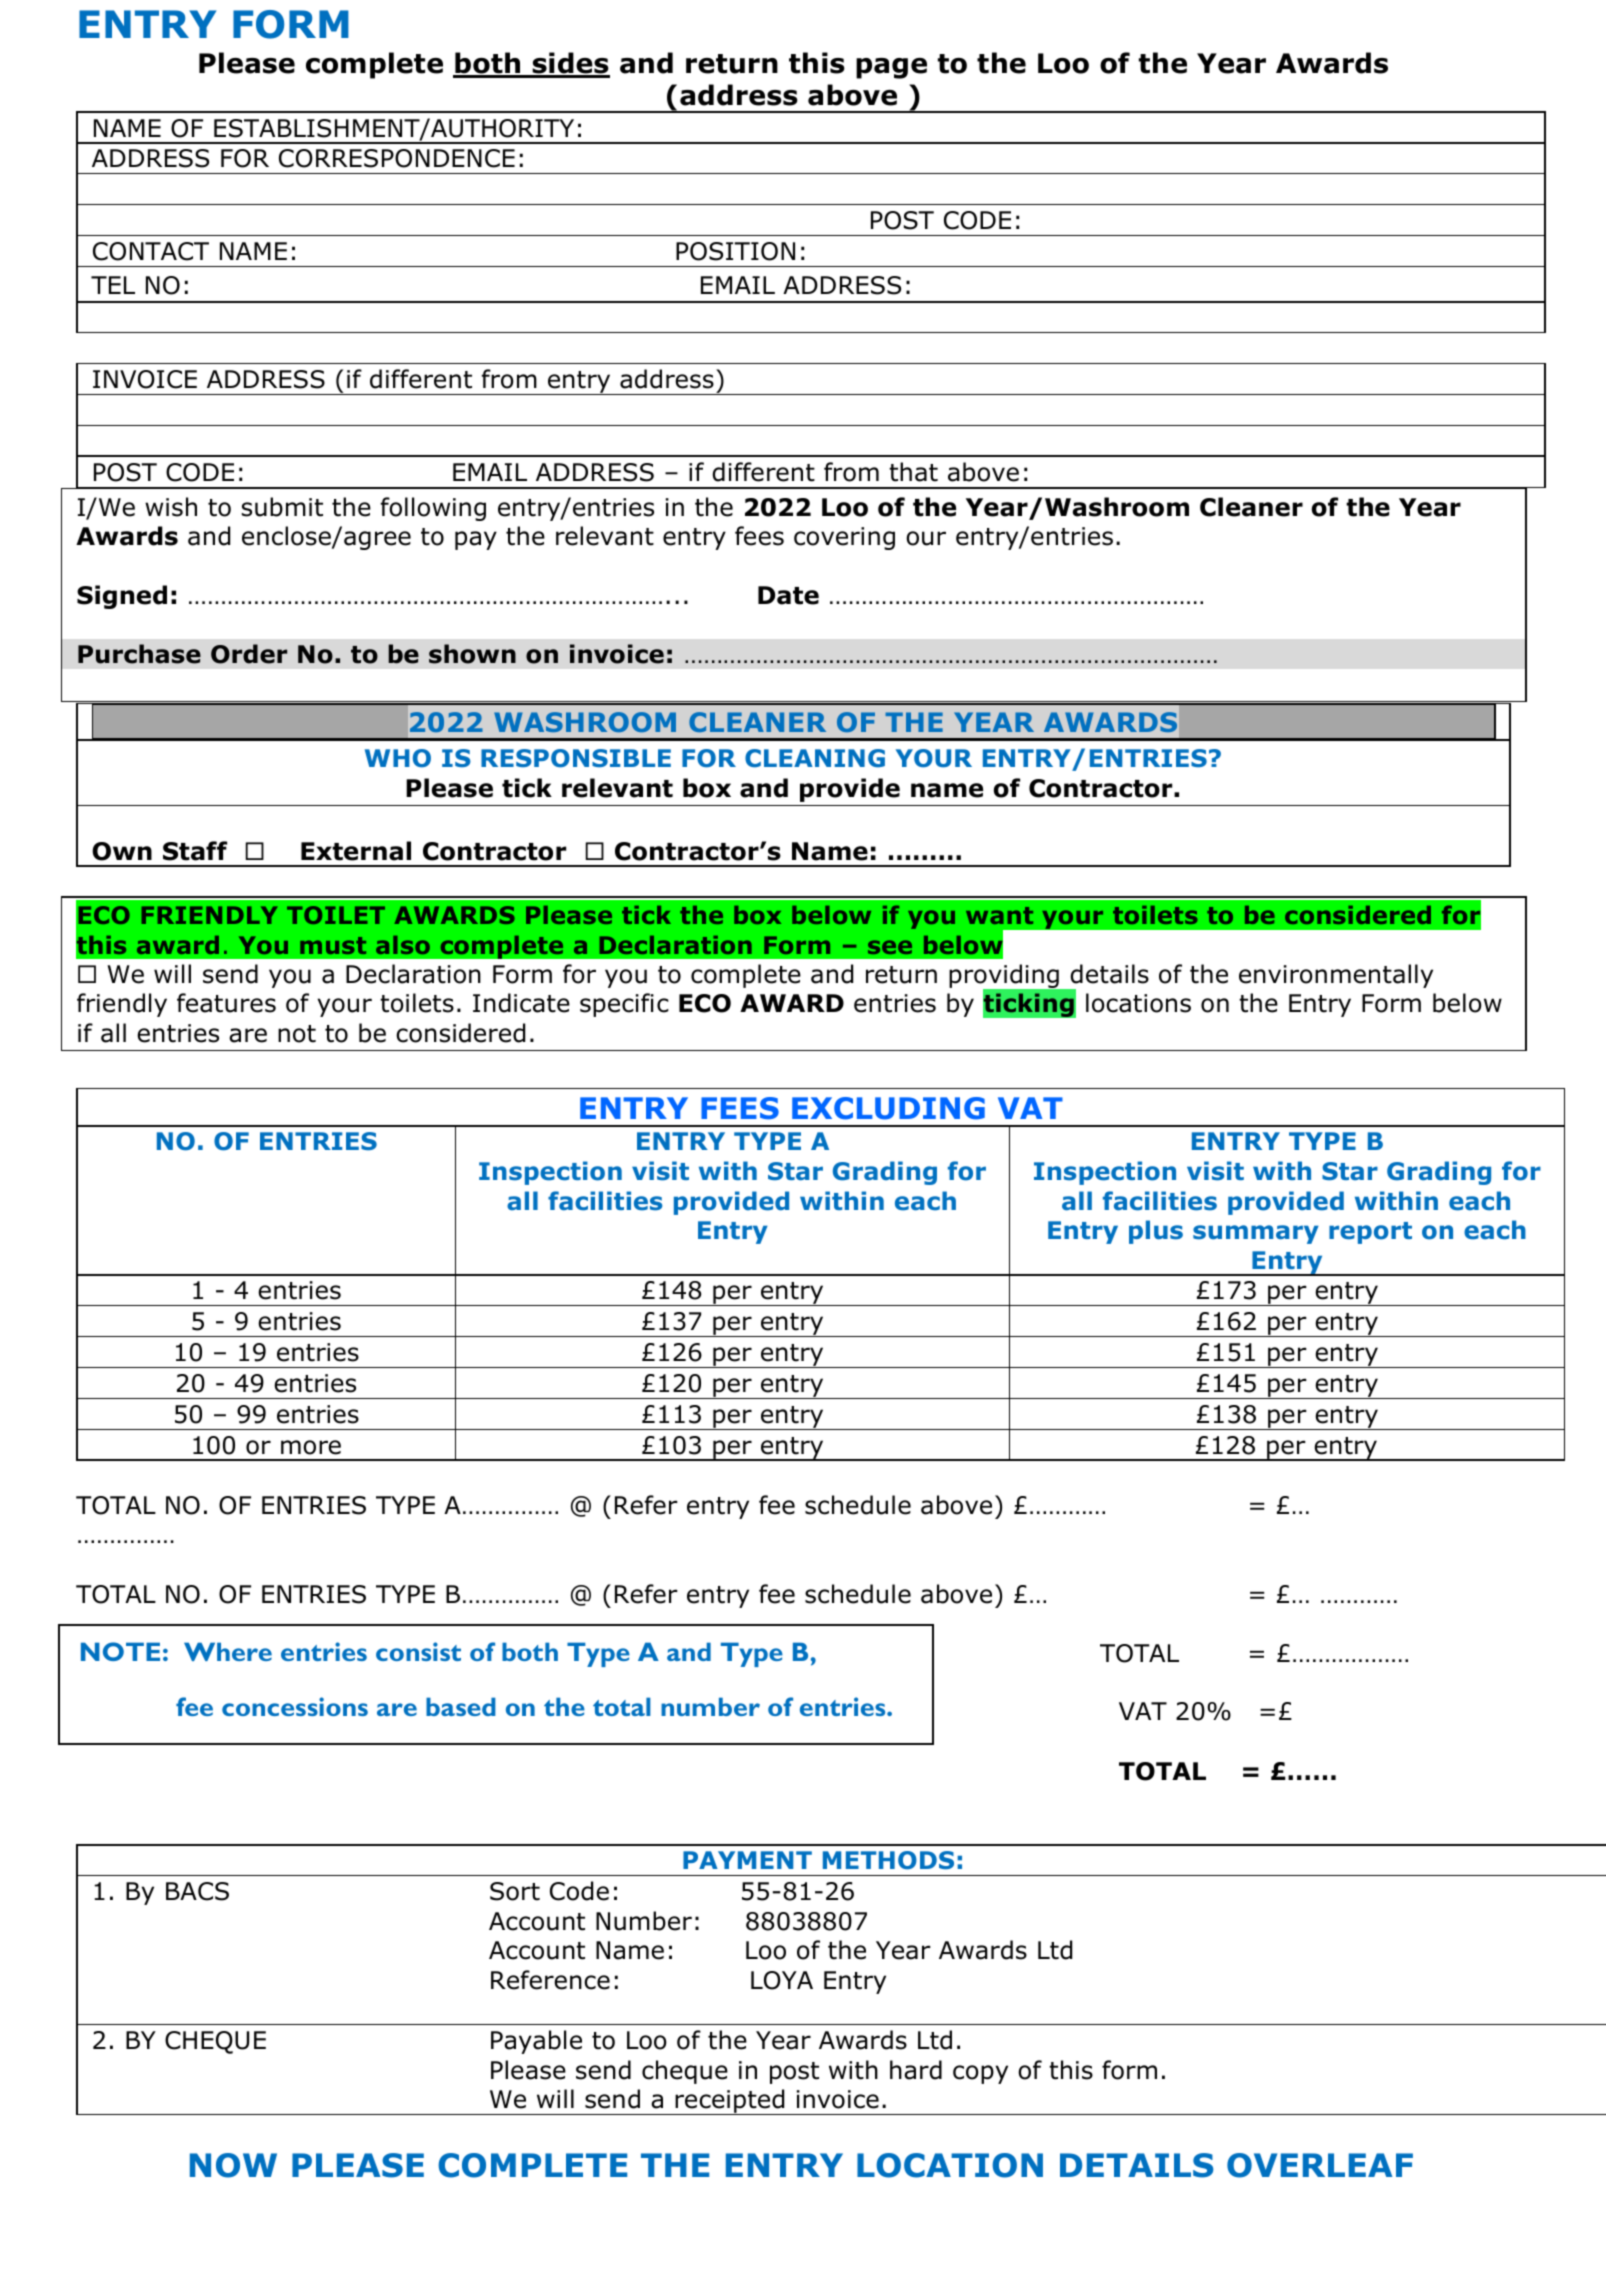  I want to click on POSITION, so click(735, 251).
